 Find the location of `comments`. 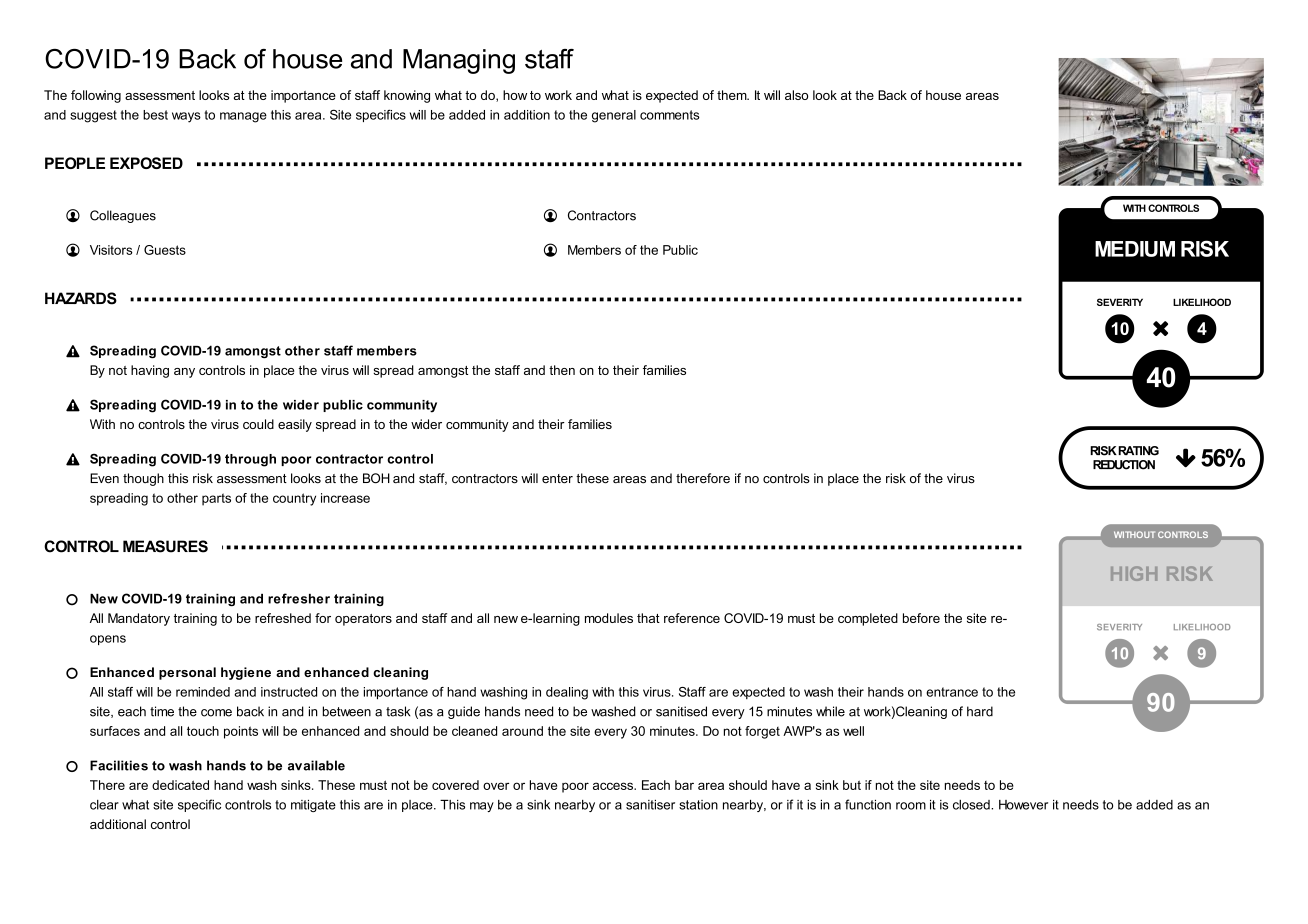

comments is located at coordinates (670, 115).
